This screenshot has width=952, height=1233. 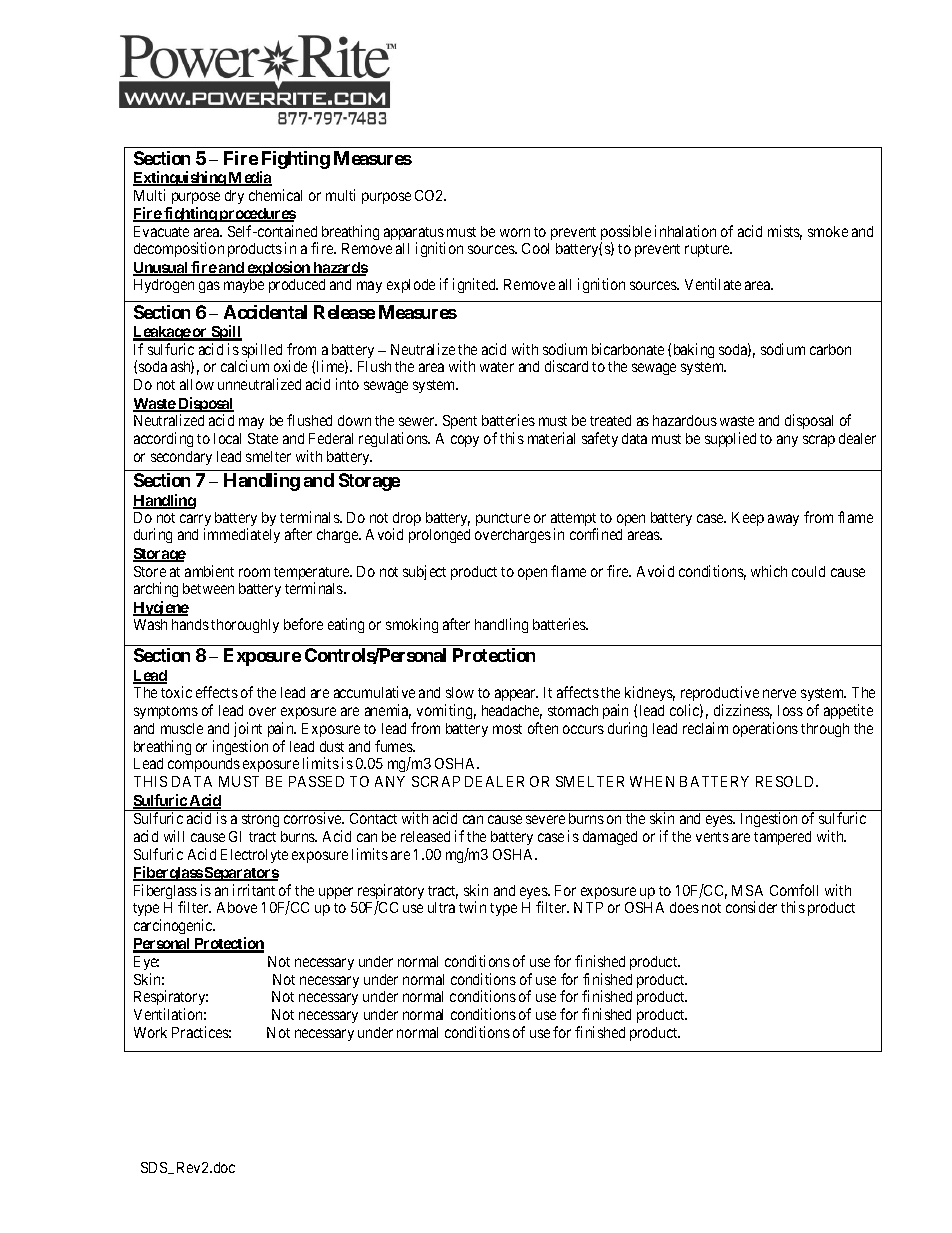 I want to click on dry, so click(x=234, y=197).
